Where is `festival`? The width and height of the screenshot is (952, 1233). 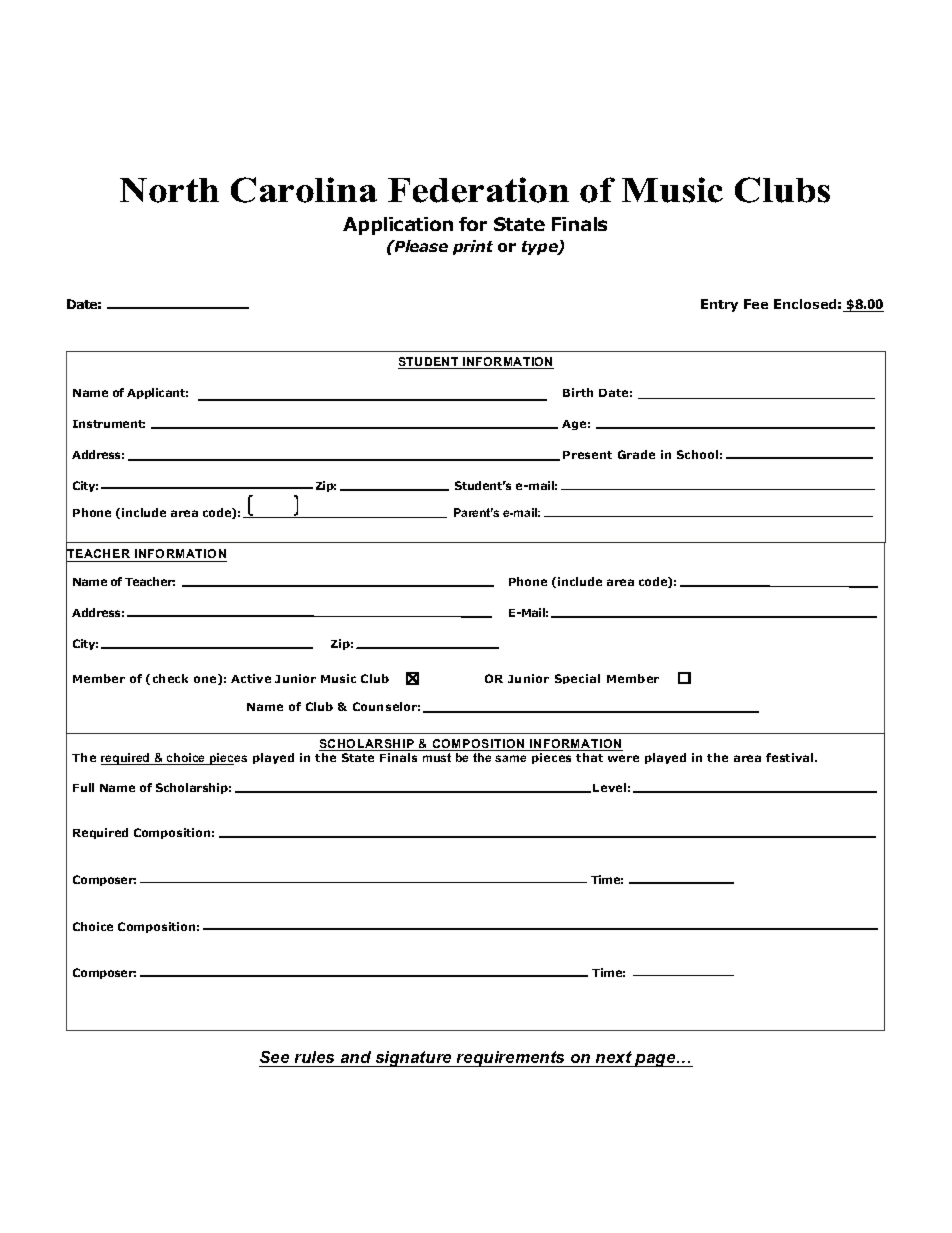
festival is located at coordinates (791, 757).
